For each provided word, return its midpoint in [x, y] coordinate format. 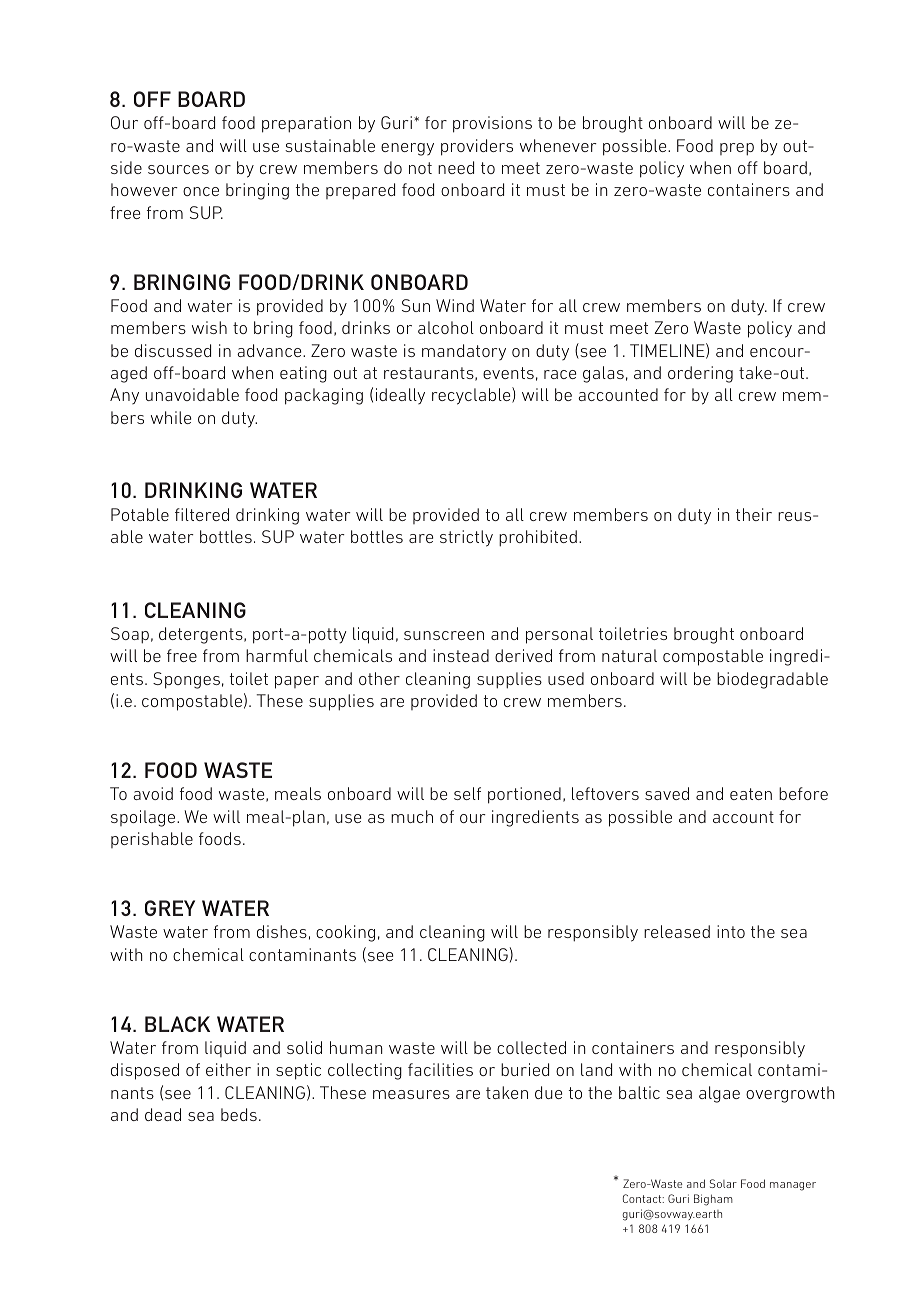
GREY [170, 908]
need [456, 167]
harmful [277, 655]
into [731, 931]
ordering [700, 374]
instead [461, 655]
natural [629, 655]
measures [411, 1094]
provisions [492, 124]
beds [239, 1114]
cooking [345, 933]
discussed [173, 350]
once [201, 191]
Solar [723, 1183]
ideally [400, 396]
